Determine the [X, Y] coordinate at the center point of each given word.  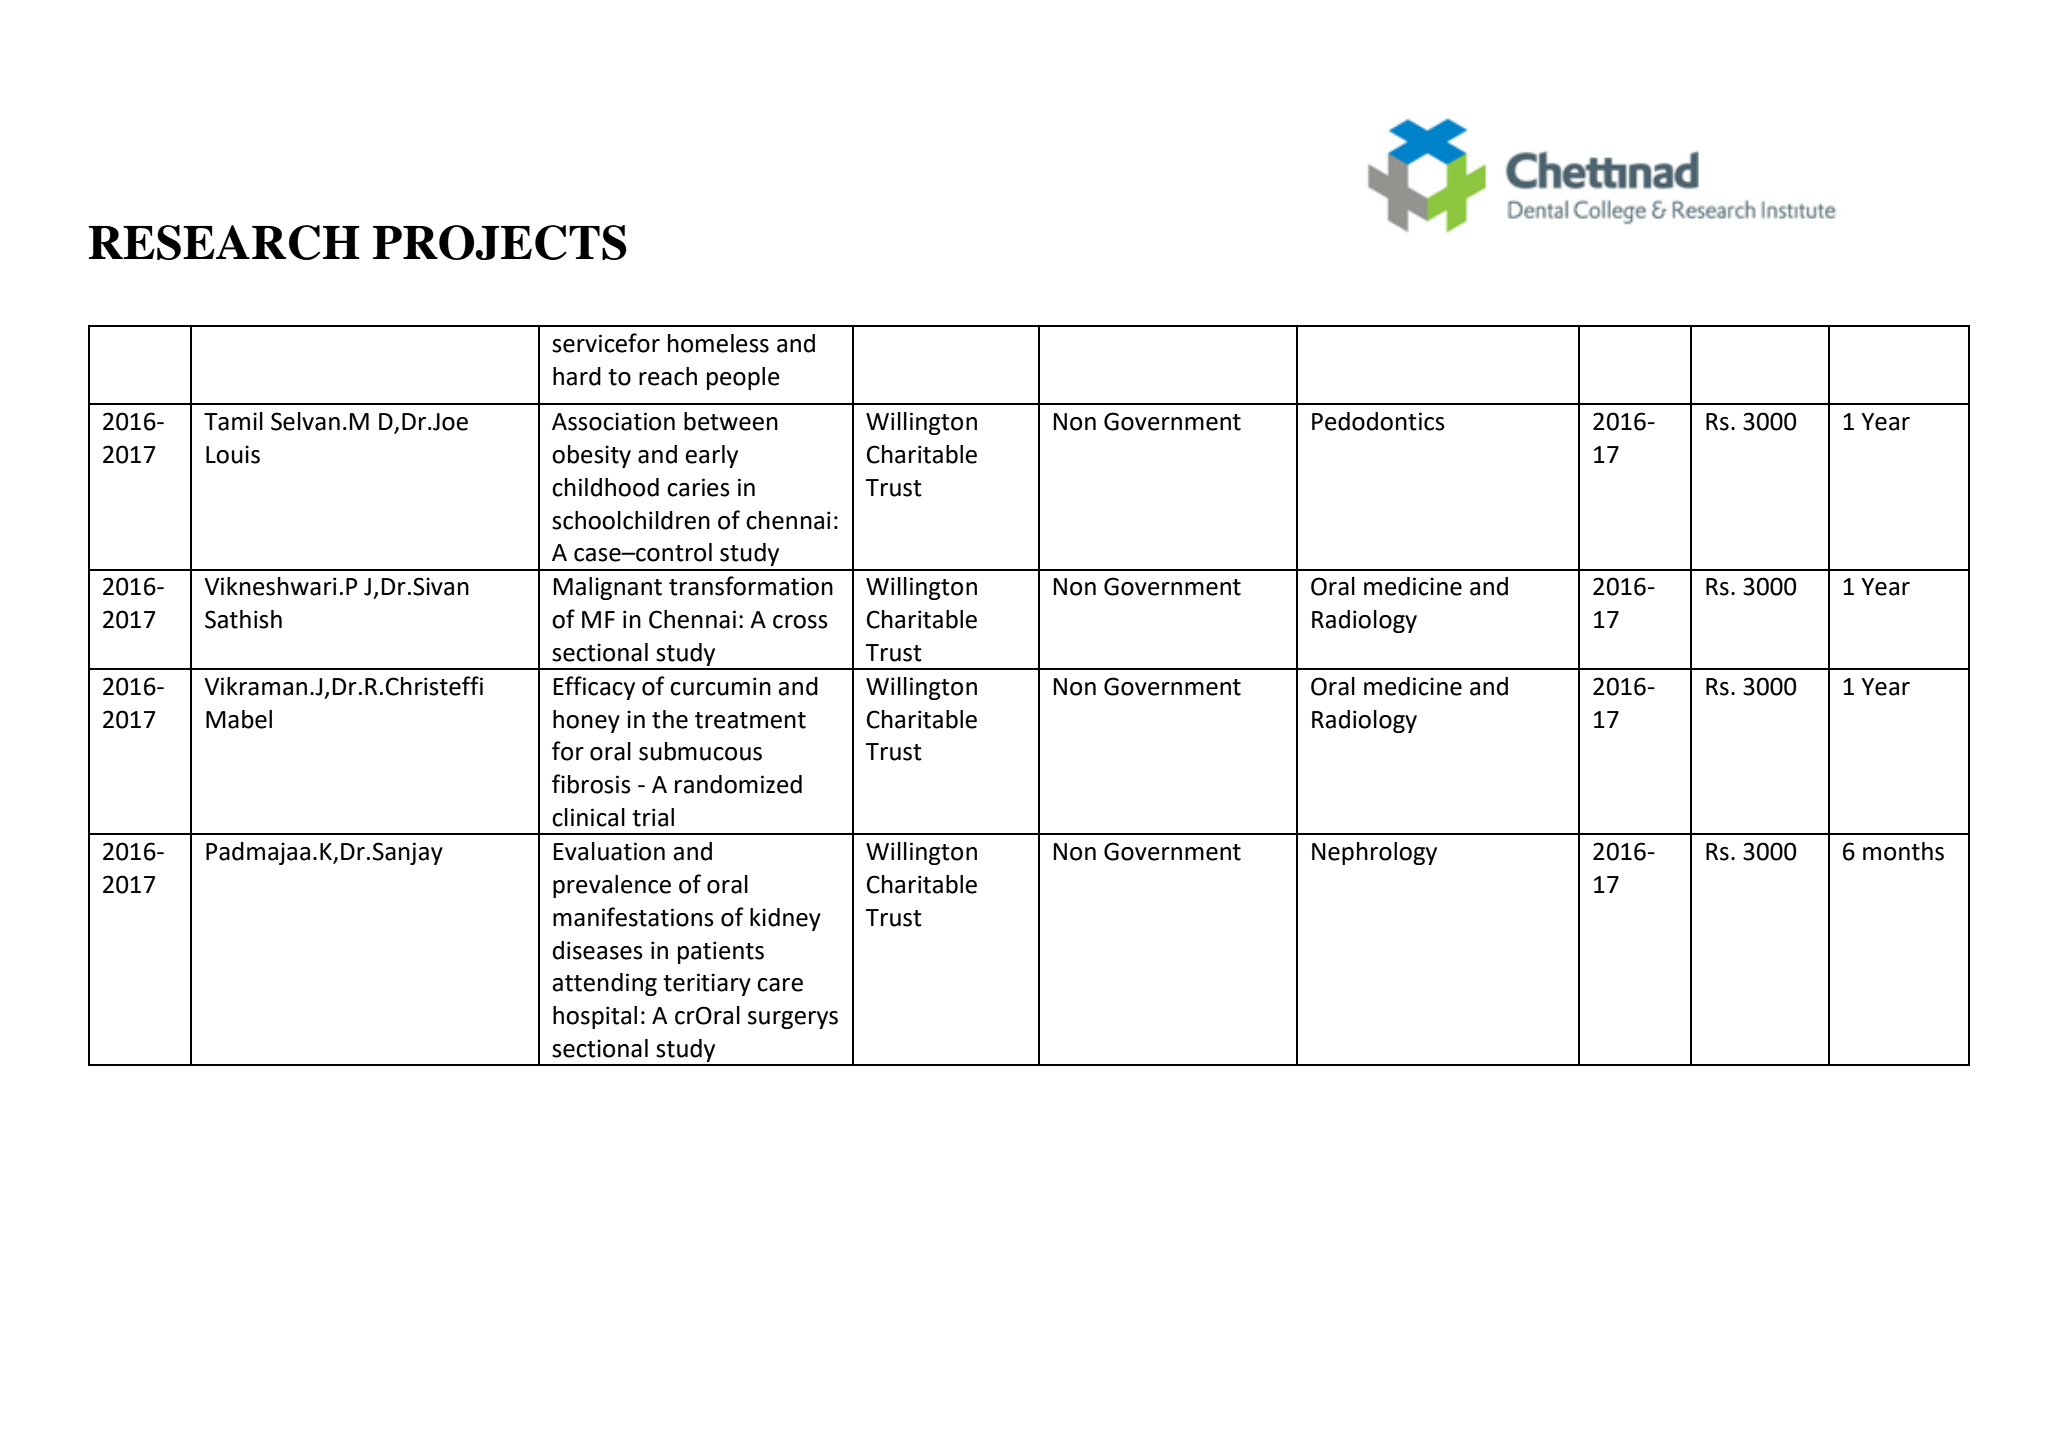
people [743, 378]
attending [604, 984]
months [1903, 851]
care [780, 985]
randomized [738, 784]
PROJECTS [500, 242]
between [731, 421]
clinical [588, 817]
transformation [751, 586]
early [711, 456]
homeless [718, 343]
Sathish [243, 619]
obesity [591, 456]
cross [800, 622]
